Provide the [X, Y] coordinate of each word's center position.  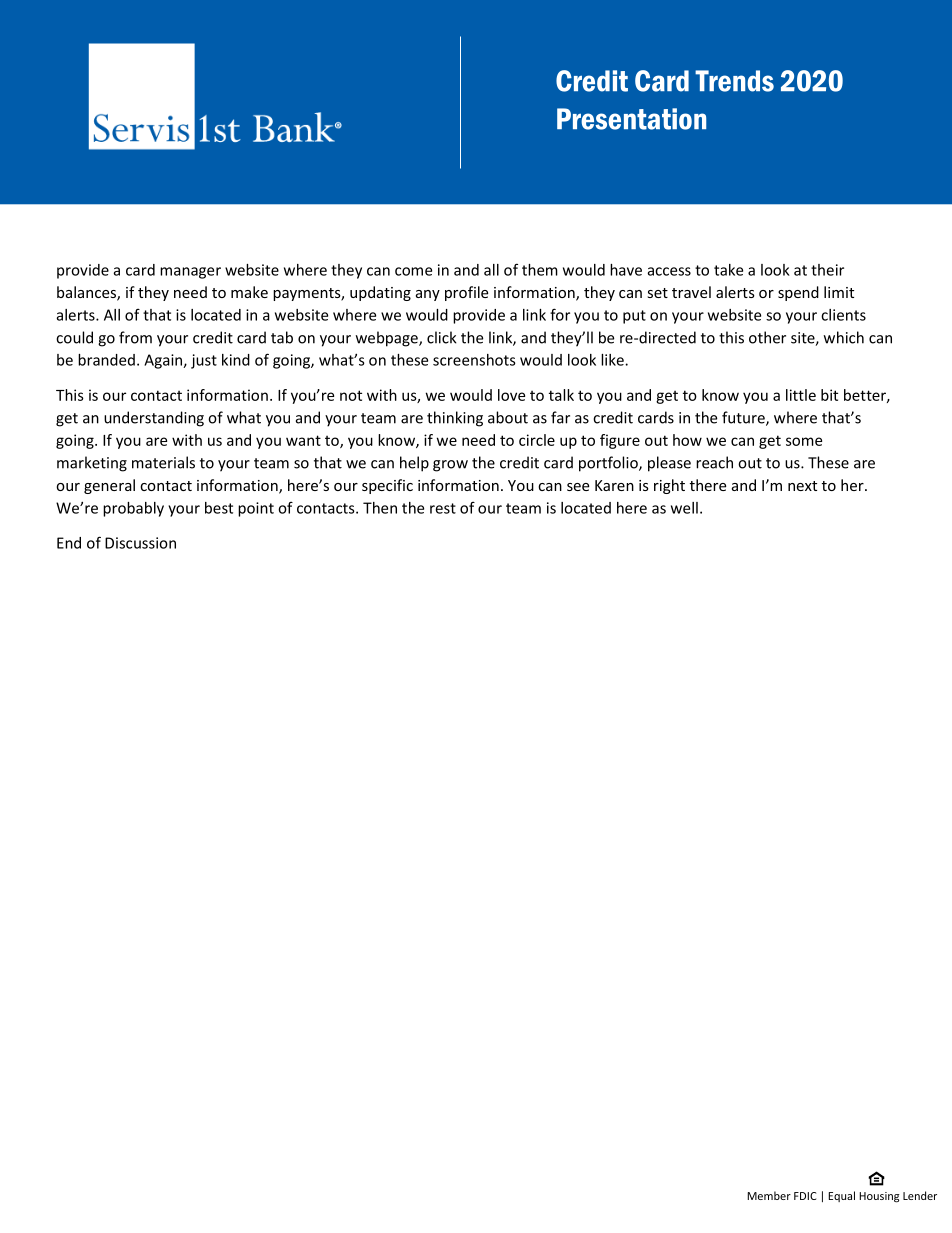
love [511, 395]
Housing [879, 1197]
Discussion [140, 543]
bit [829, 395]
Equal [841, 1196]
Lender [920, 1195]
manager [190, 273]
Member [769, 1195]
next [802, 486]
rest [443, 508]
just [204, 361]
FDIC [805, 1196]
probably [133, 509]
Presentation [631, 119]
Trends [734, 81]
